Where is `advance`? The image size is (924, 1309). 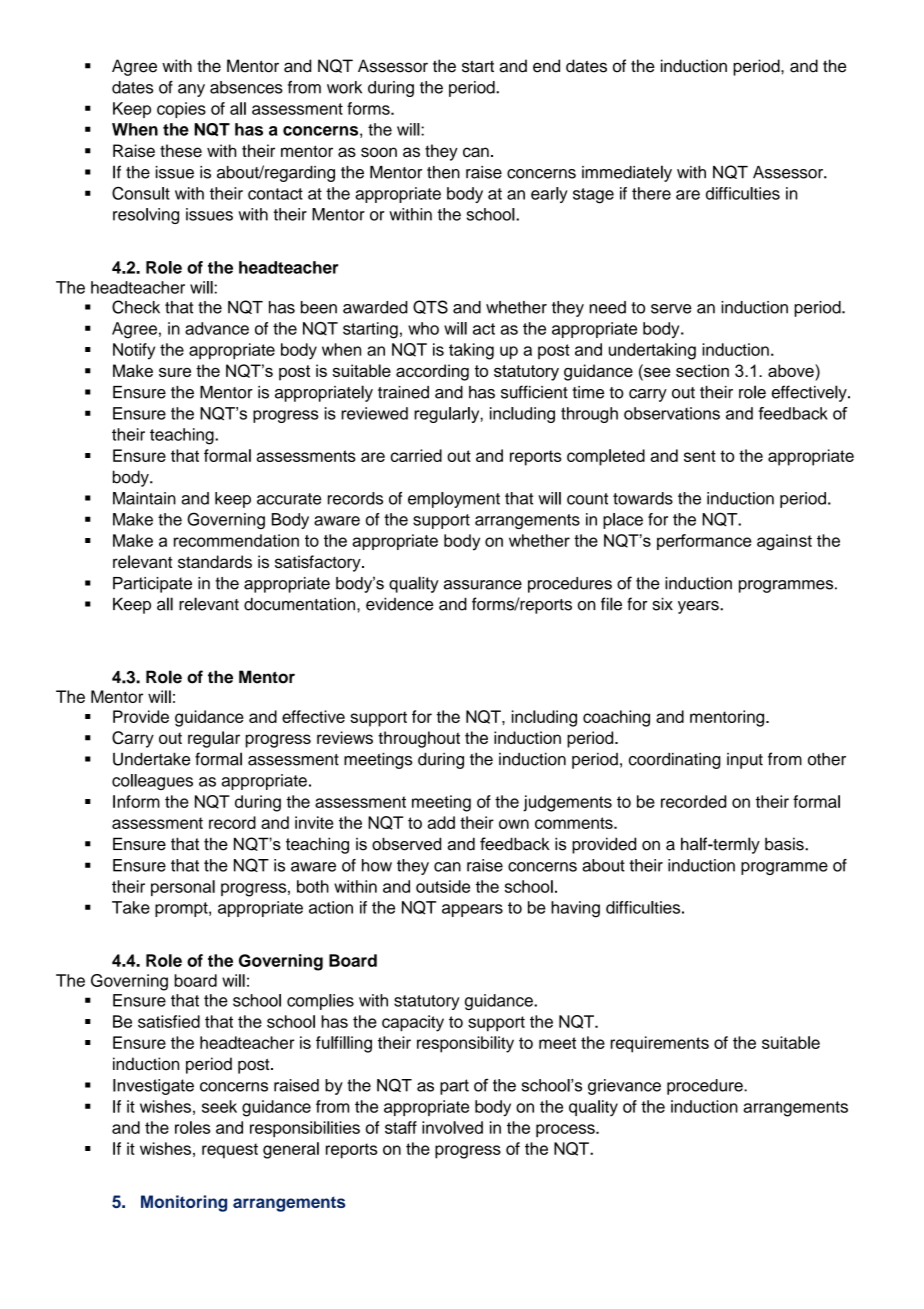
advance is located at coordinates (217, 328).
